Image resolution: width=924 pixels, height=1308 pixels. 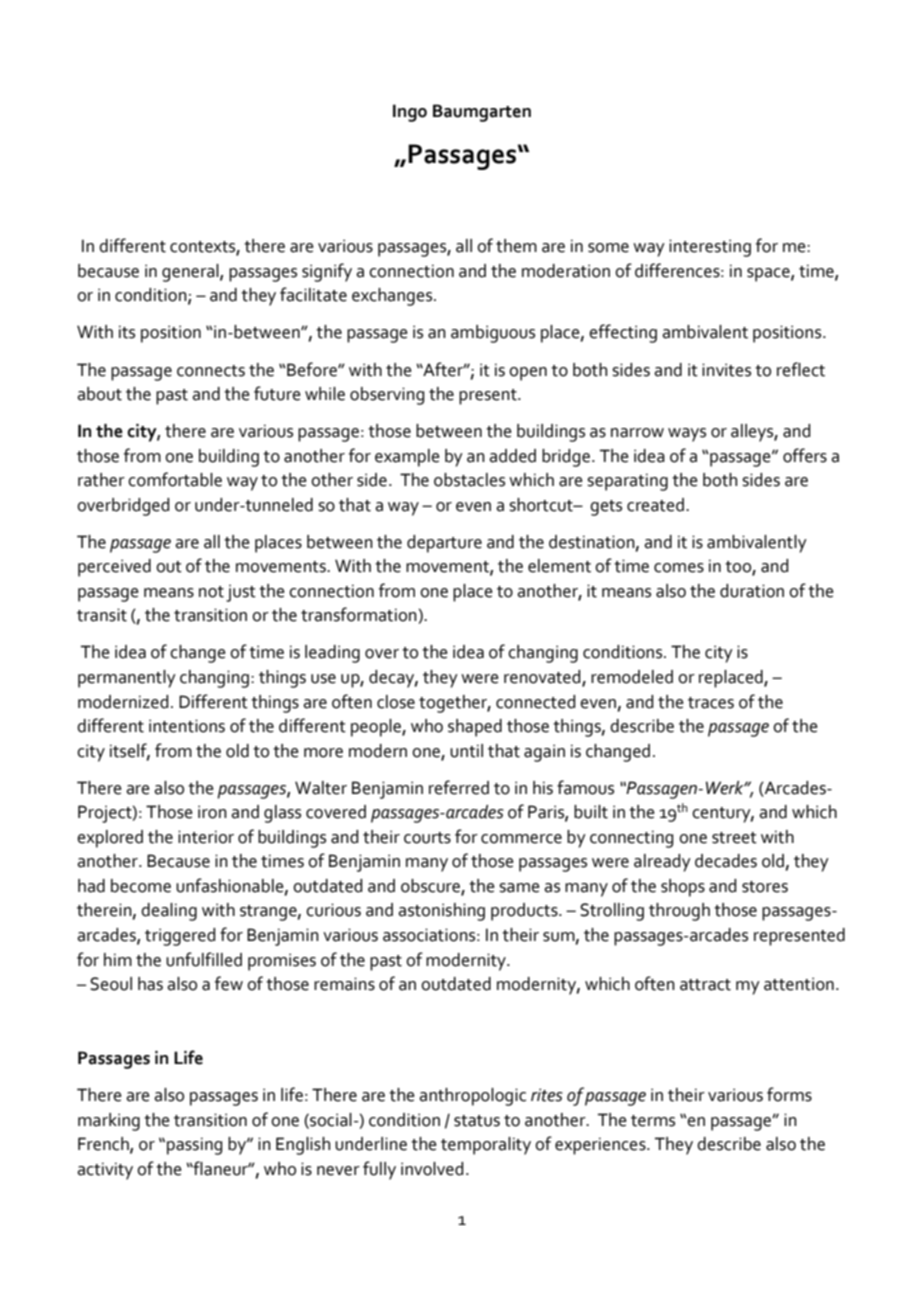 I want to click on passing, so click(x=194, y=1146).
